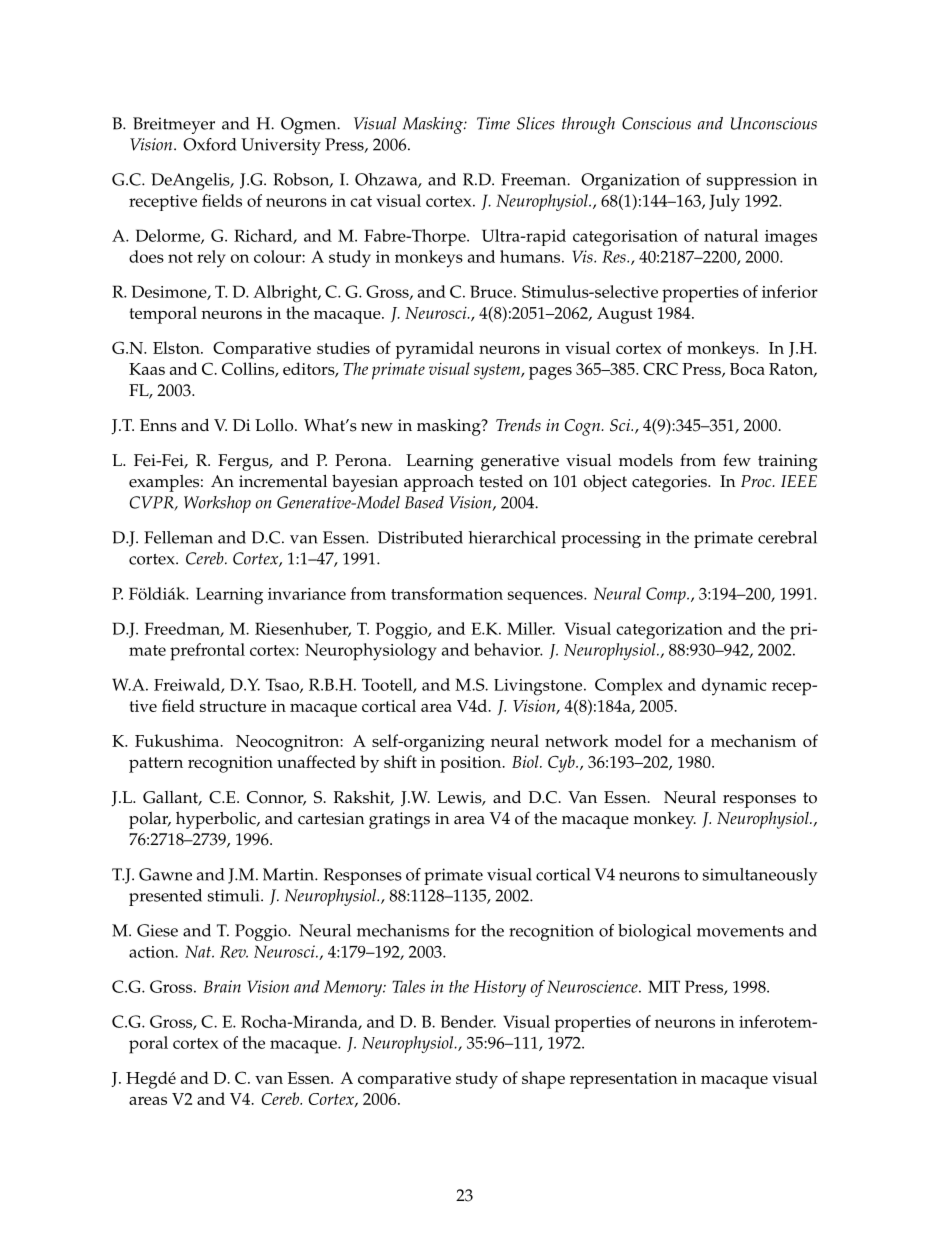  What do you see at coordinates (669, 631) in the screenshot?
I see `categorization` at bounding box center [669, 631].
